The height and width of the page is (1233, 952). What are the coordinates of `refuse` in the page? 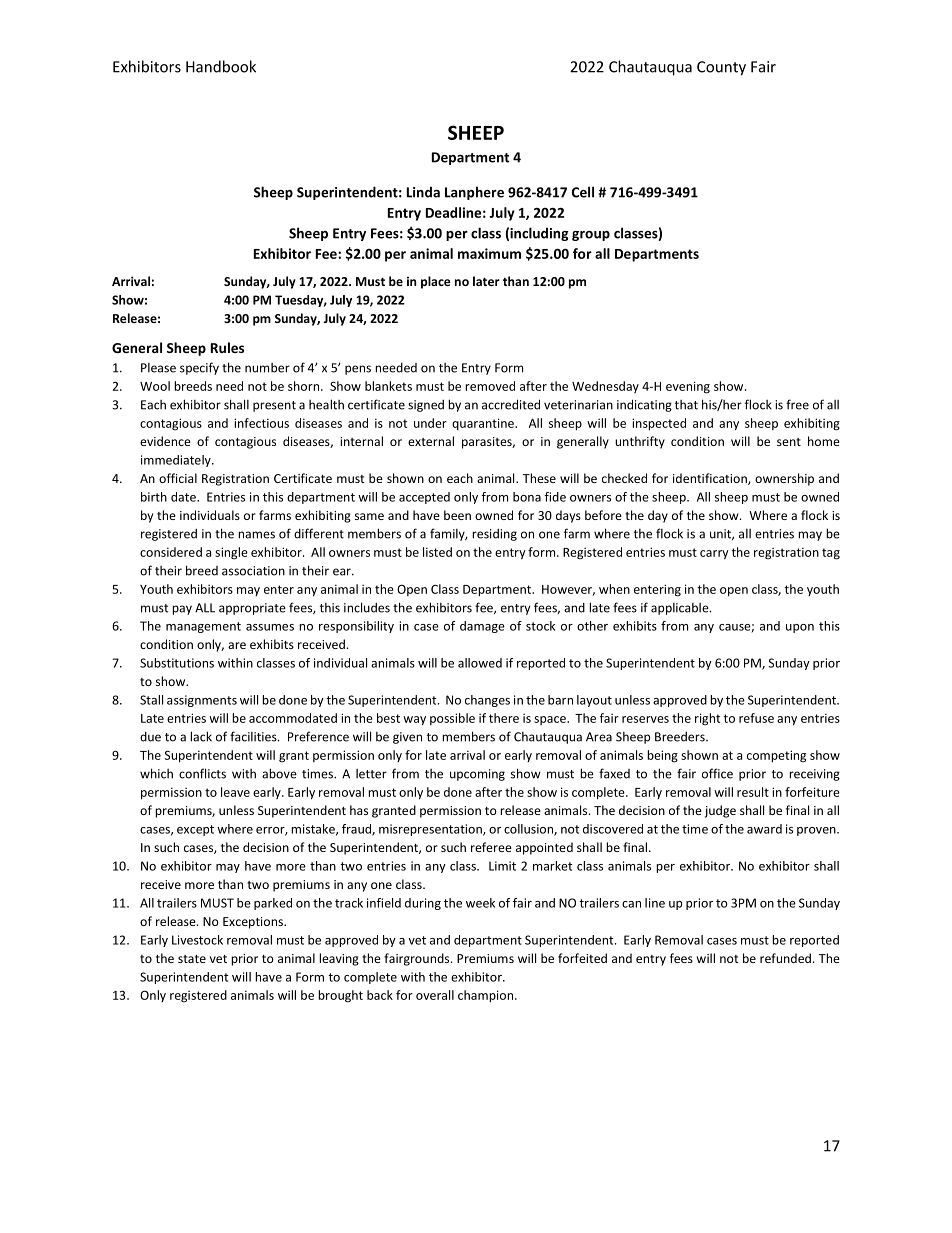 It's located at (756, 718).
